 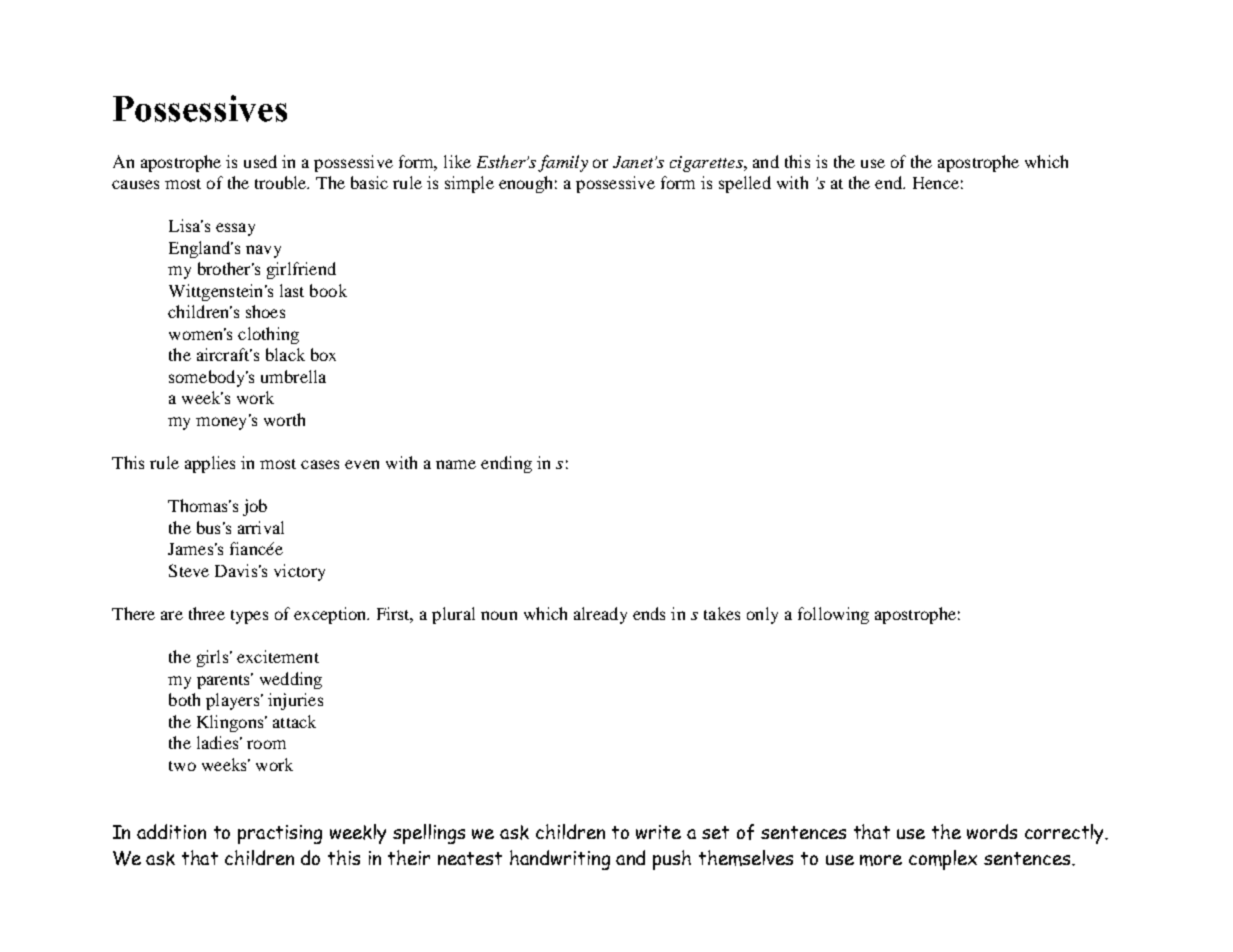 I want to click on practising, so click(x=280, y=834).
